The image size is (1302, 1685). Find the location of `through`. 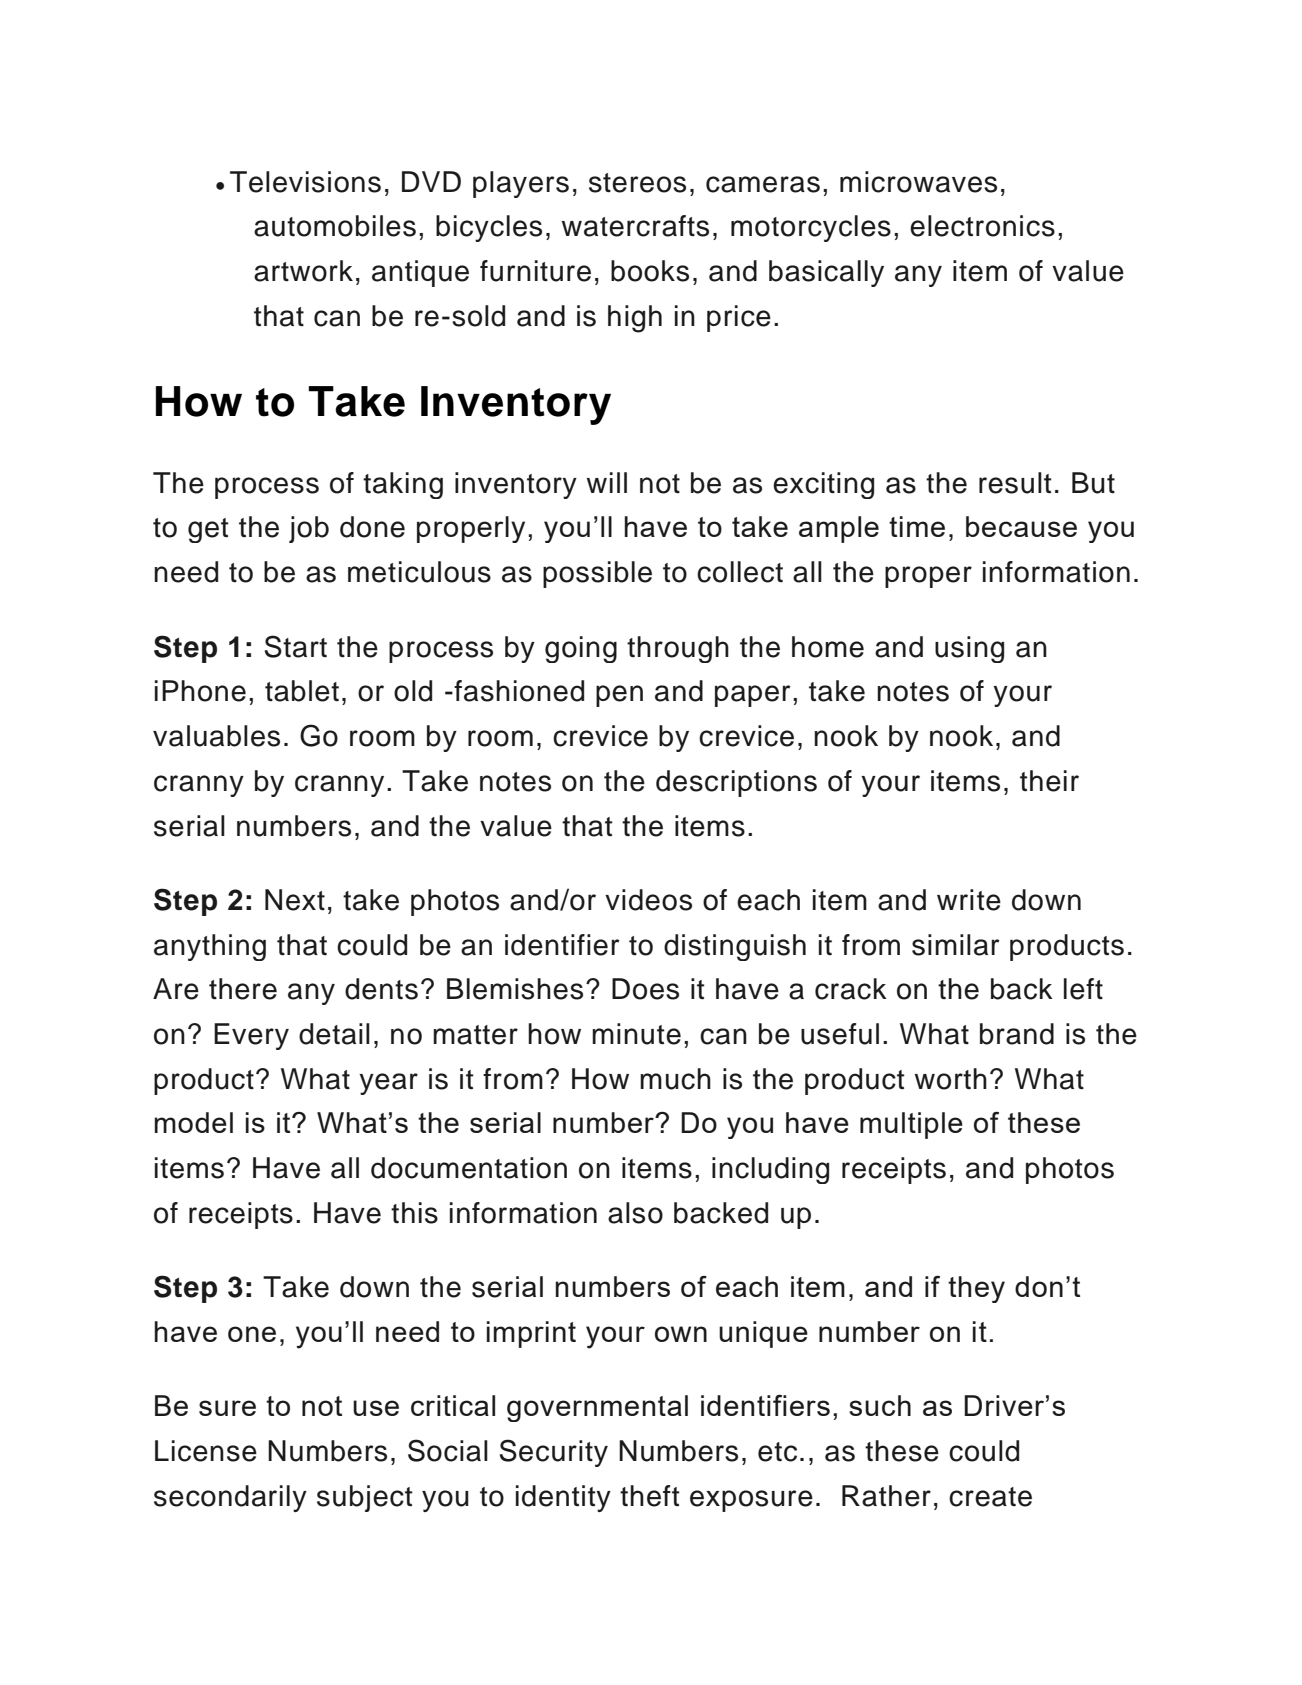

through is located at coordinates (678, 649).
